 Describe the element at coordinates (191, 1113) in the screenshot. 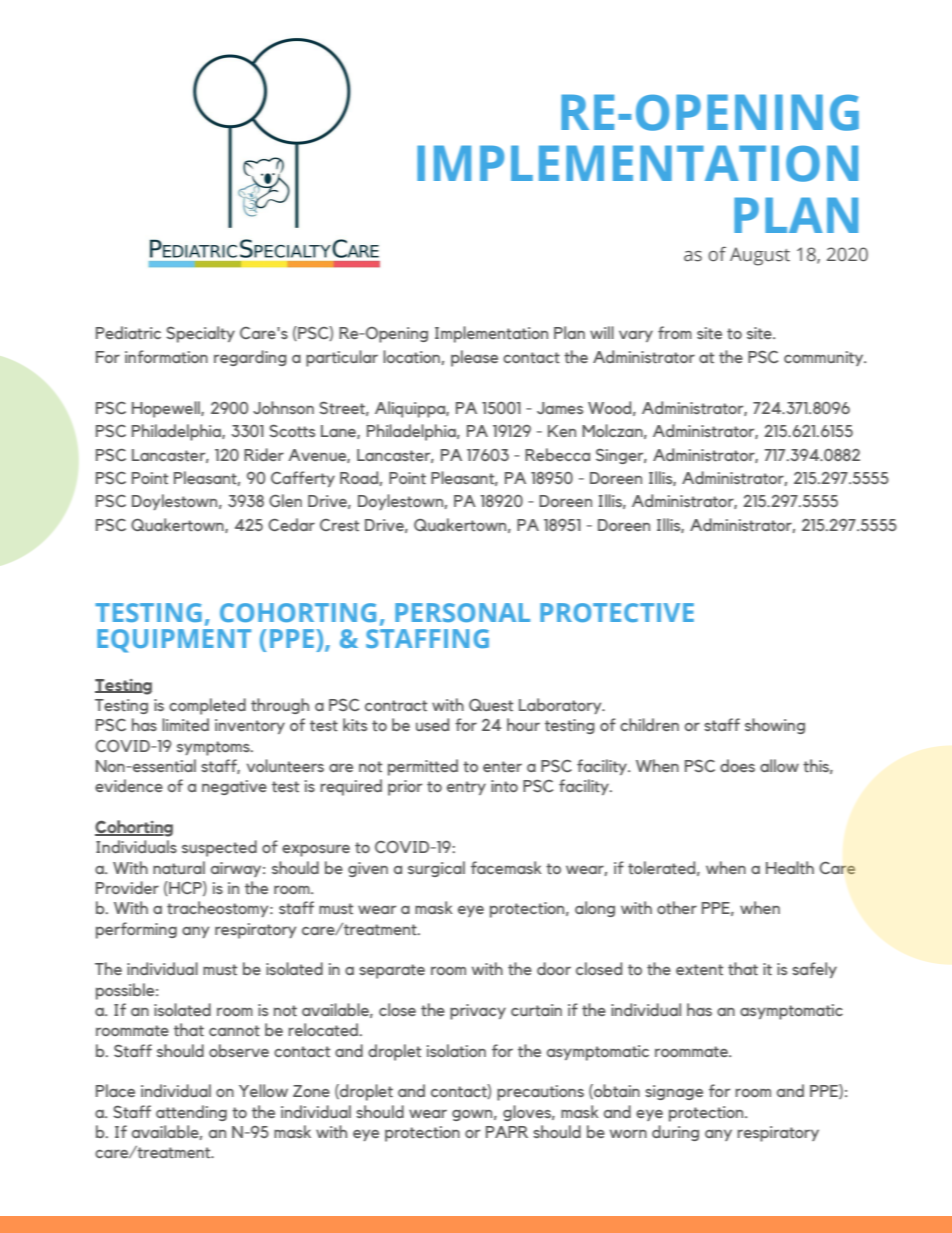

I see `attending` at that location.
